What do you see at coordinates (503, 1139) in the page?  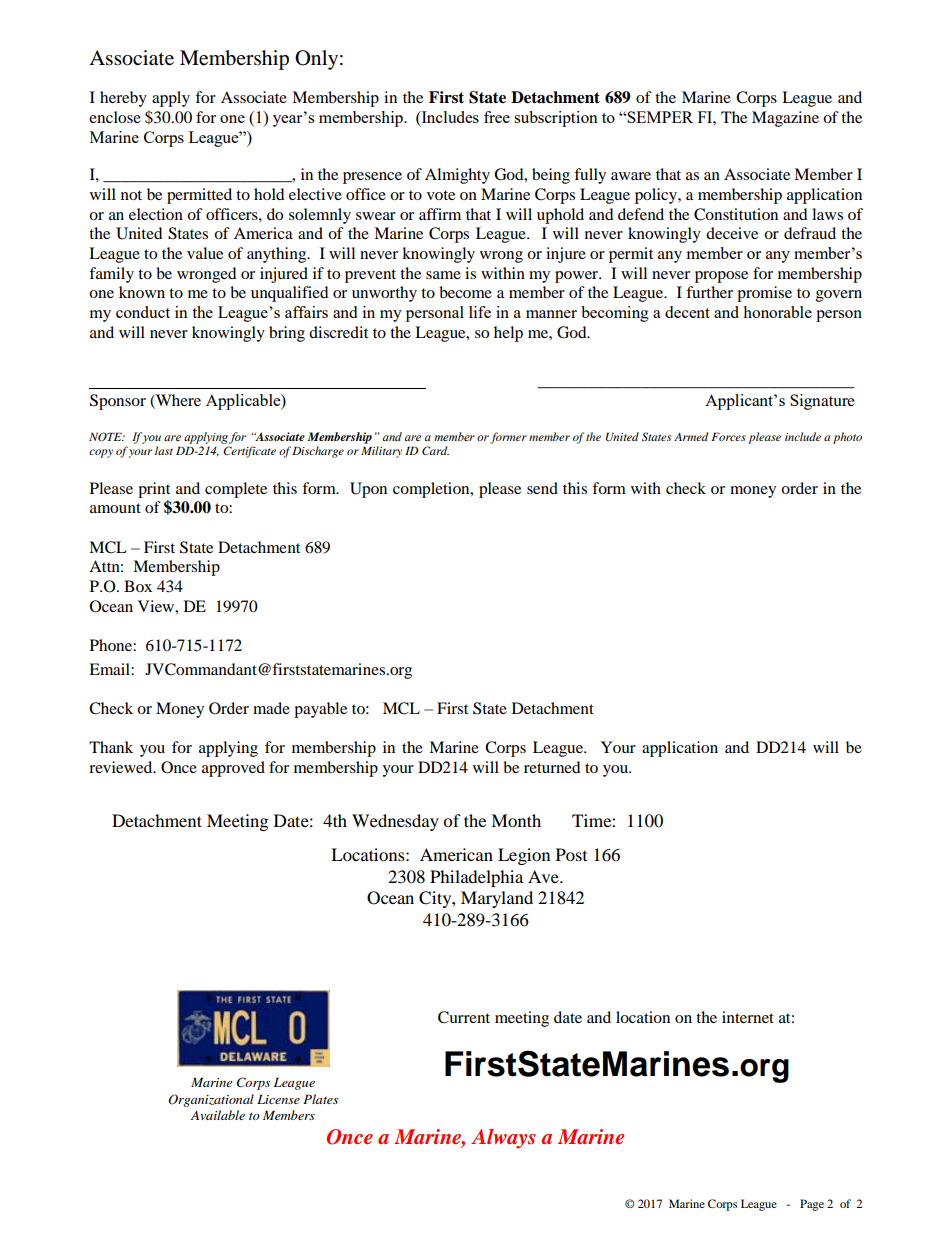 I see `Always` at bounding box center [503, 1139].
